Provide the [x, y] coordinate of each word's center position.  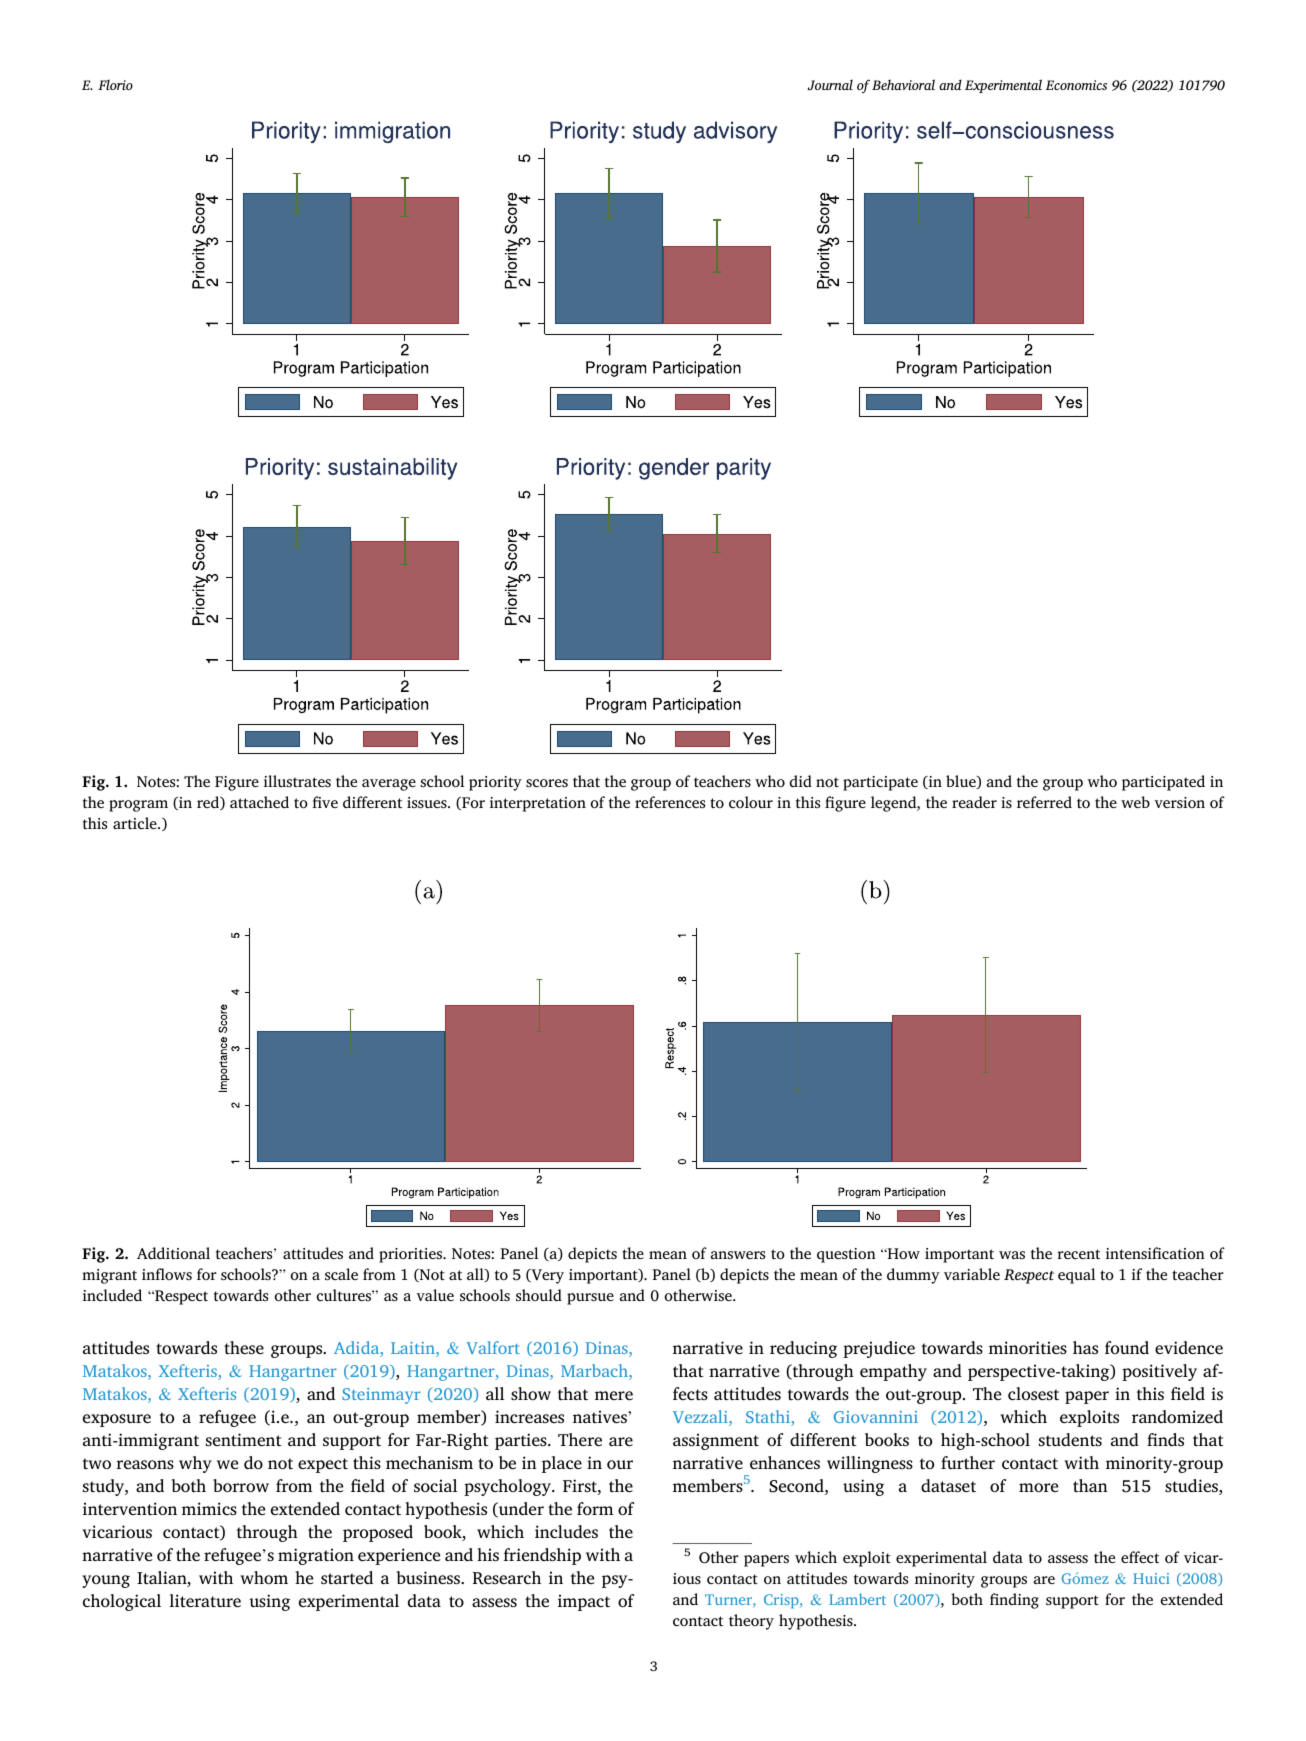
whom [264, 1577]
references [670, 802]
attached [259, 802]
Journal [830, 85]
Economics [1076, 85]
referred [1044, 802]
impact [584, 1602]
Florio [115, 84]
